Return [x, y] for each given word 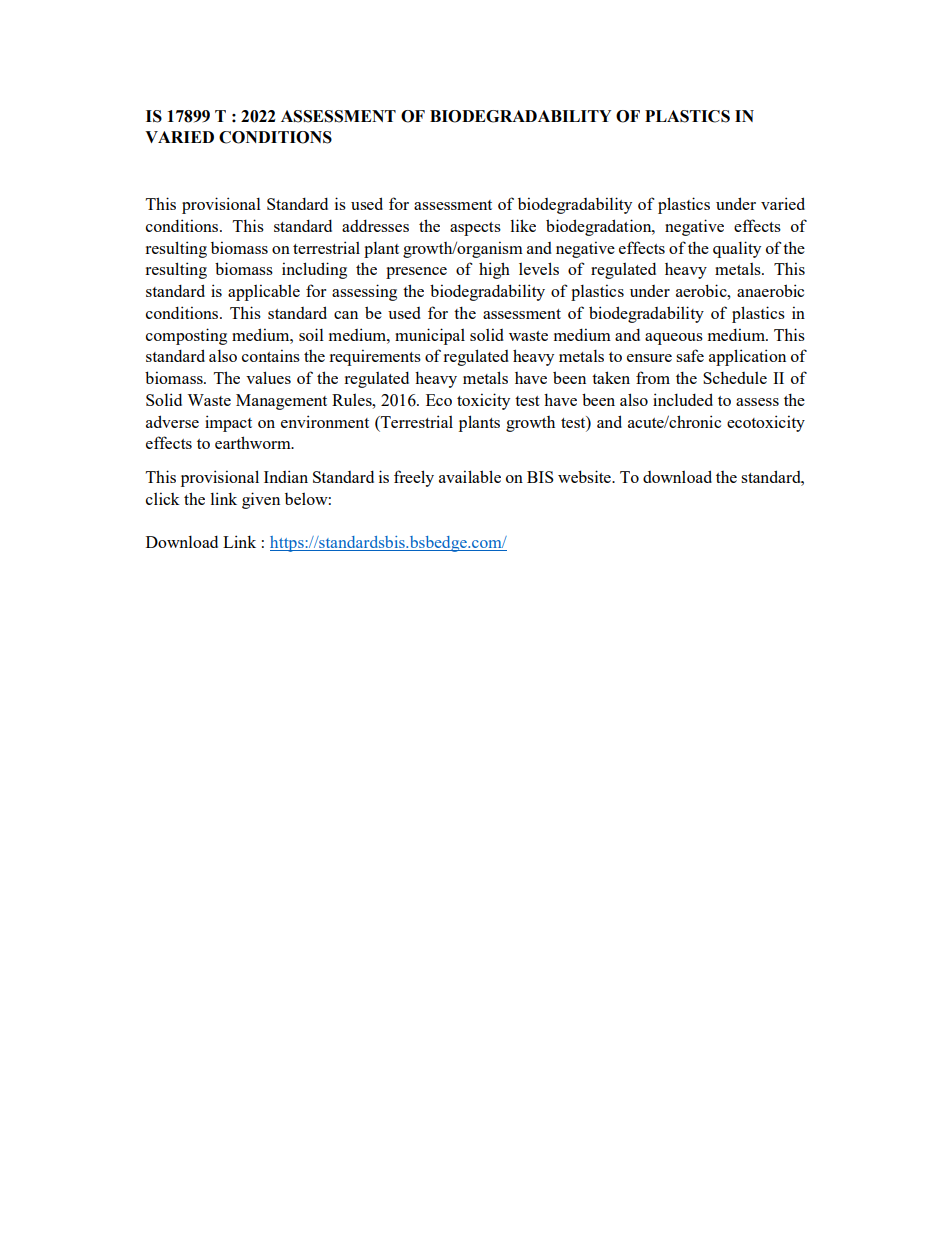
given [261, 500]
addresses [375, 225]
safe [690, 355]
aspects [475, 229]
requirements [375, 357]
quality [737, 249]
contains [271, 355]
